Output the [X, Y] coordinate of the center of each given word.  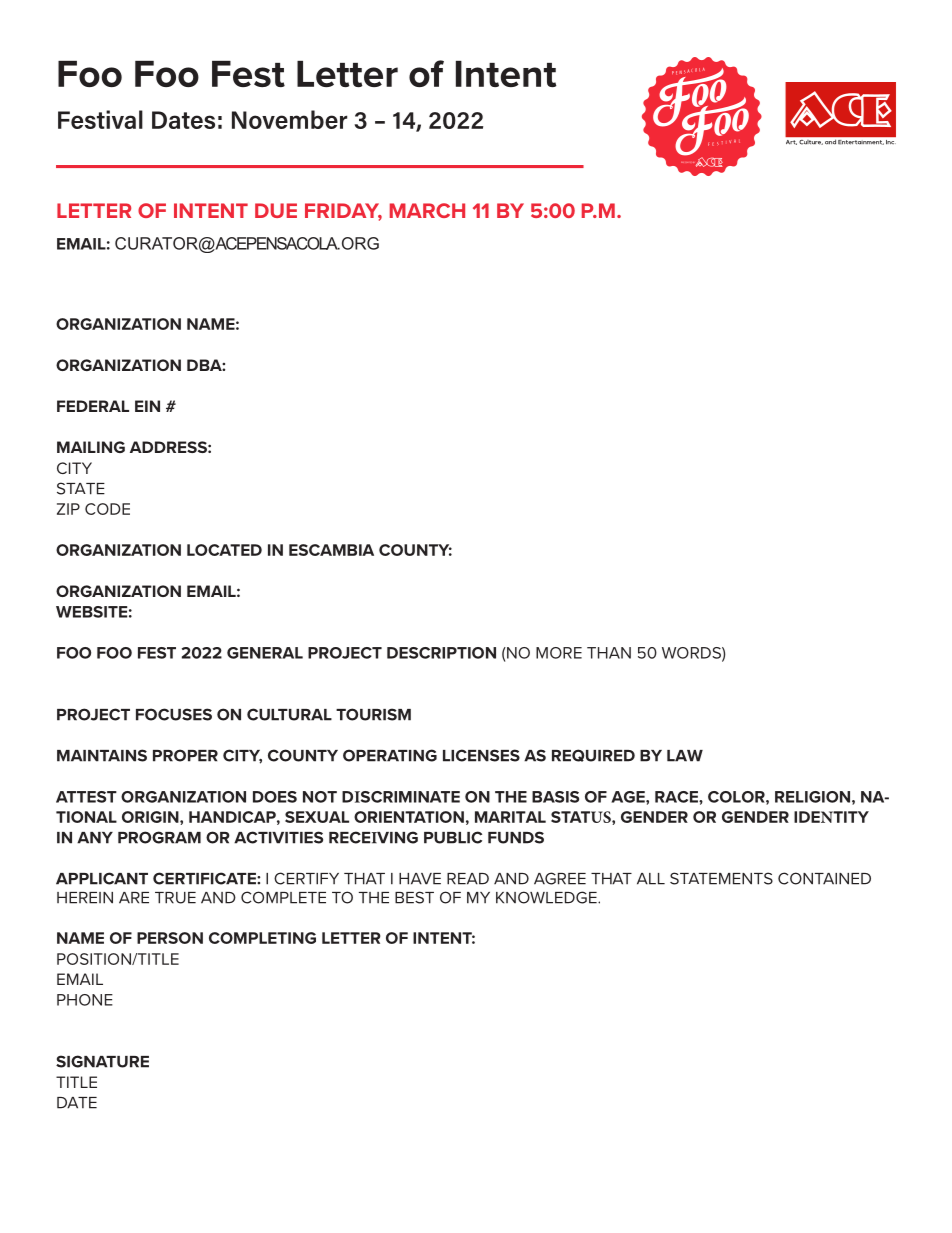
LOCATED [224, 550]
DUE [276, 210]
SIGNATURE [102, 1061]
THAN [609, 653]
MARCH [427, 210]
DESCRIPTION [441, 653]
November [289, 119]
